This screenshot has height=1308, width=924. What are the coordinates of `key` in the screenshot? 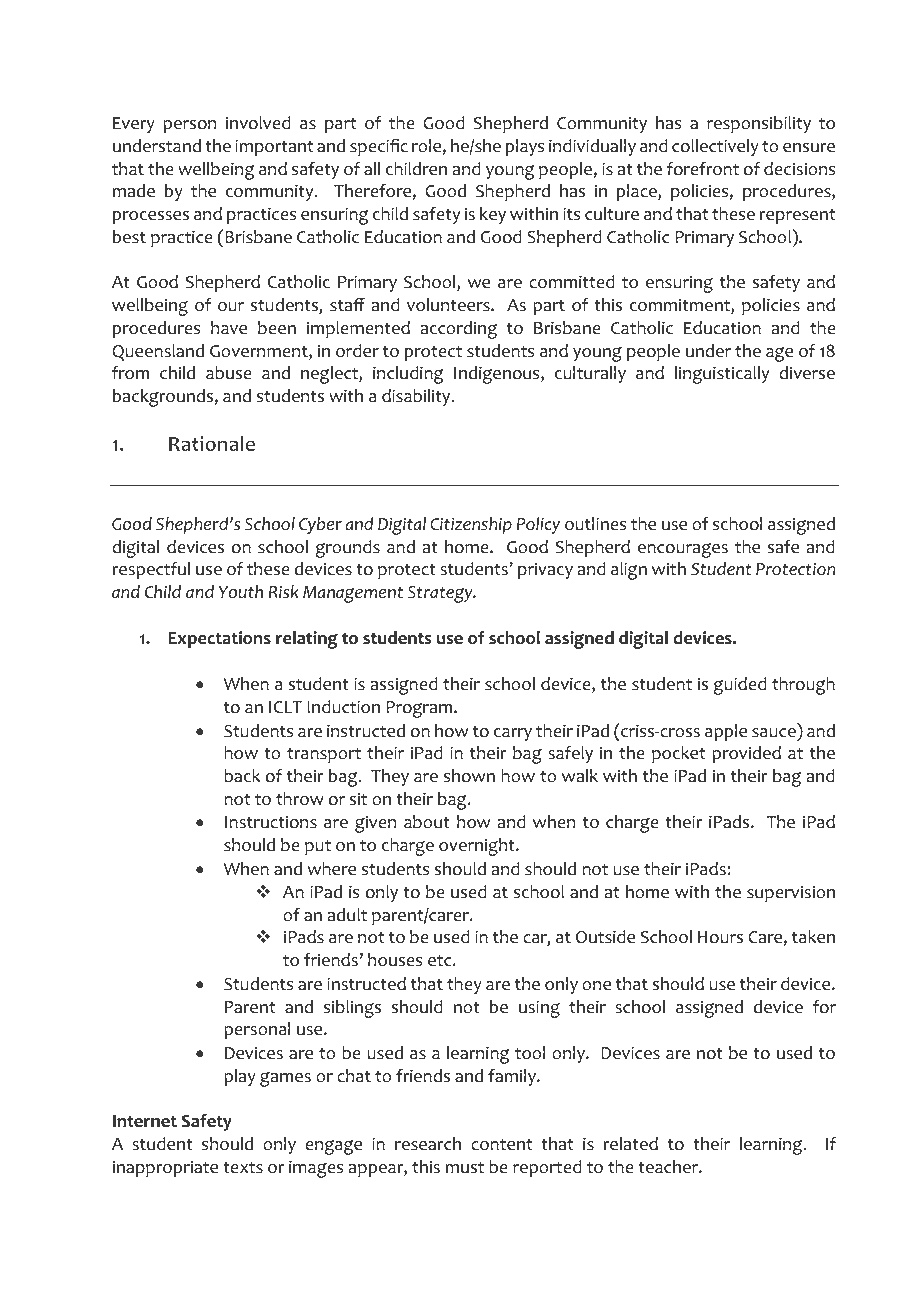 It's located at (493, 215).
